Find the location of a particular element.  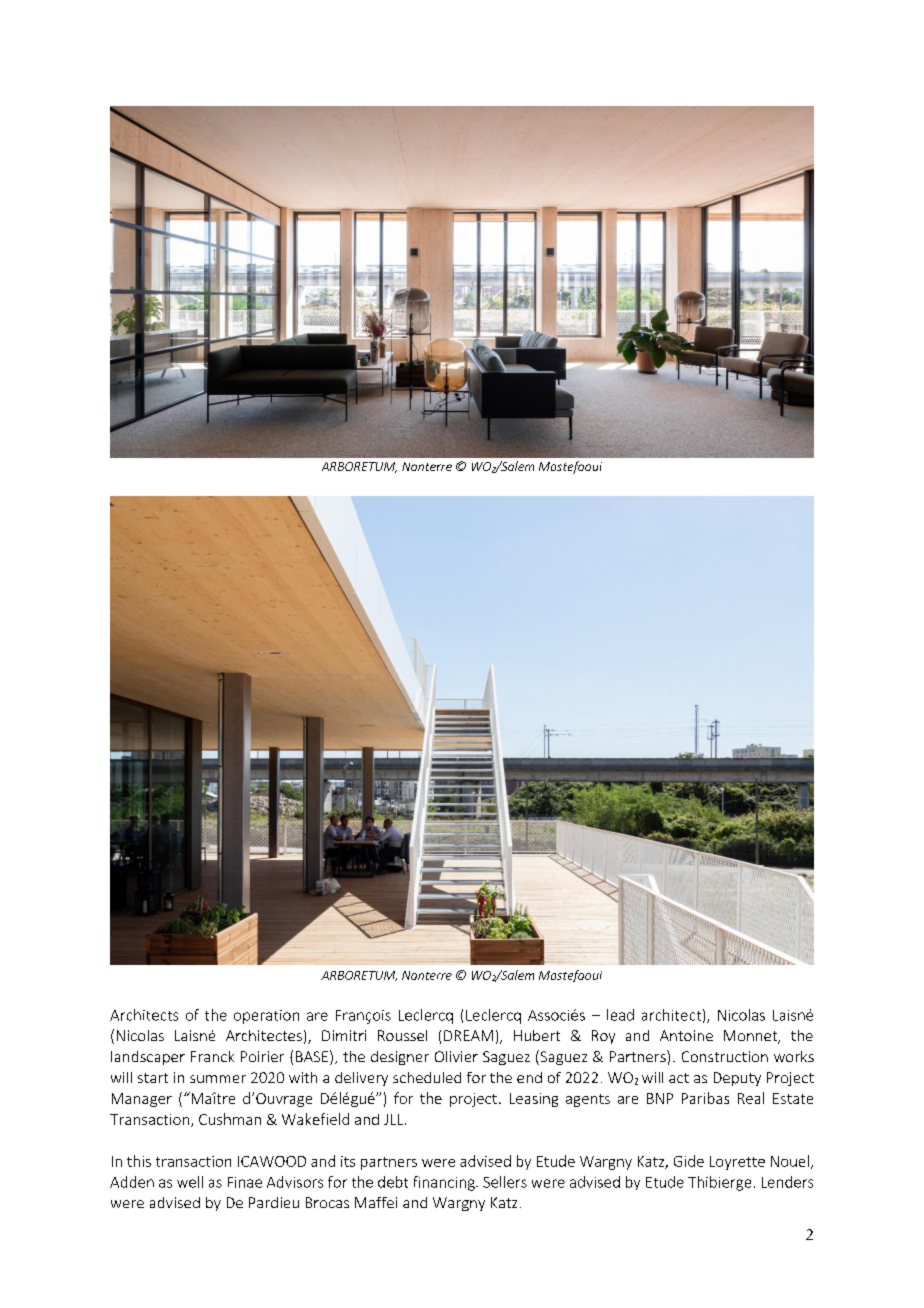

lead is located at coordinates (620, 1015).
